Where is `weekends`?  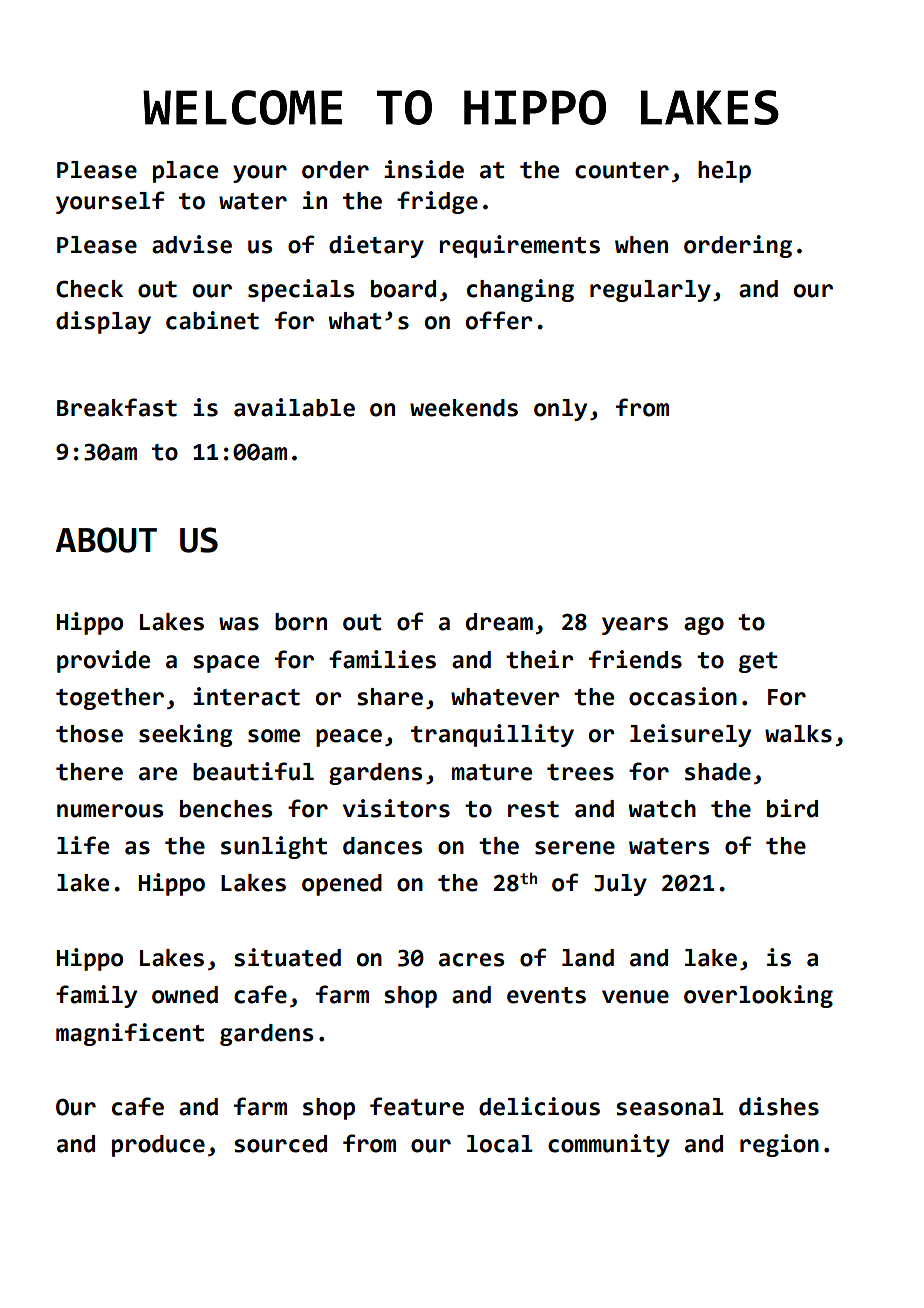 weekends is located at coordinates (464, 408).
